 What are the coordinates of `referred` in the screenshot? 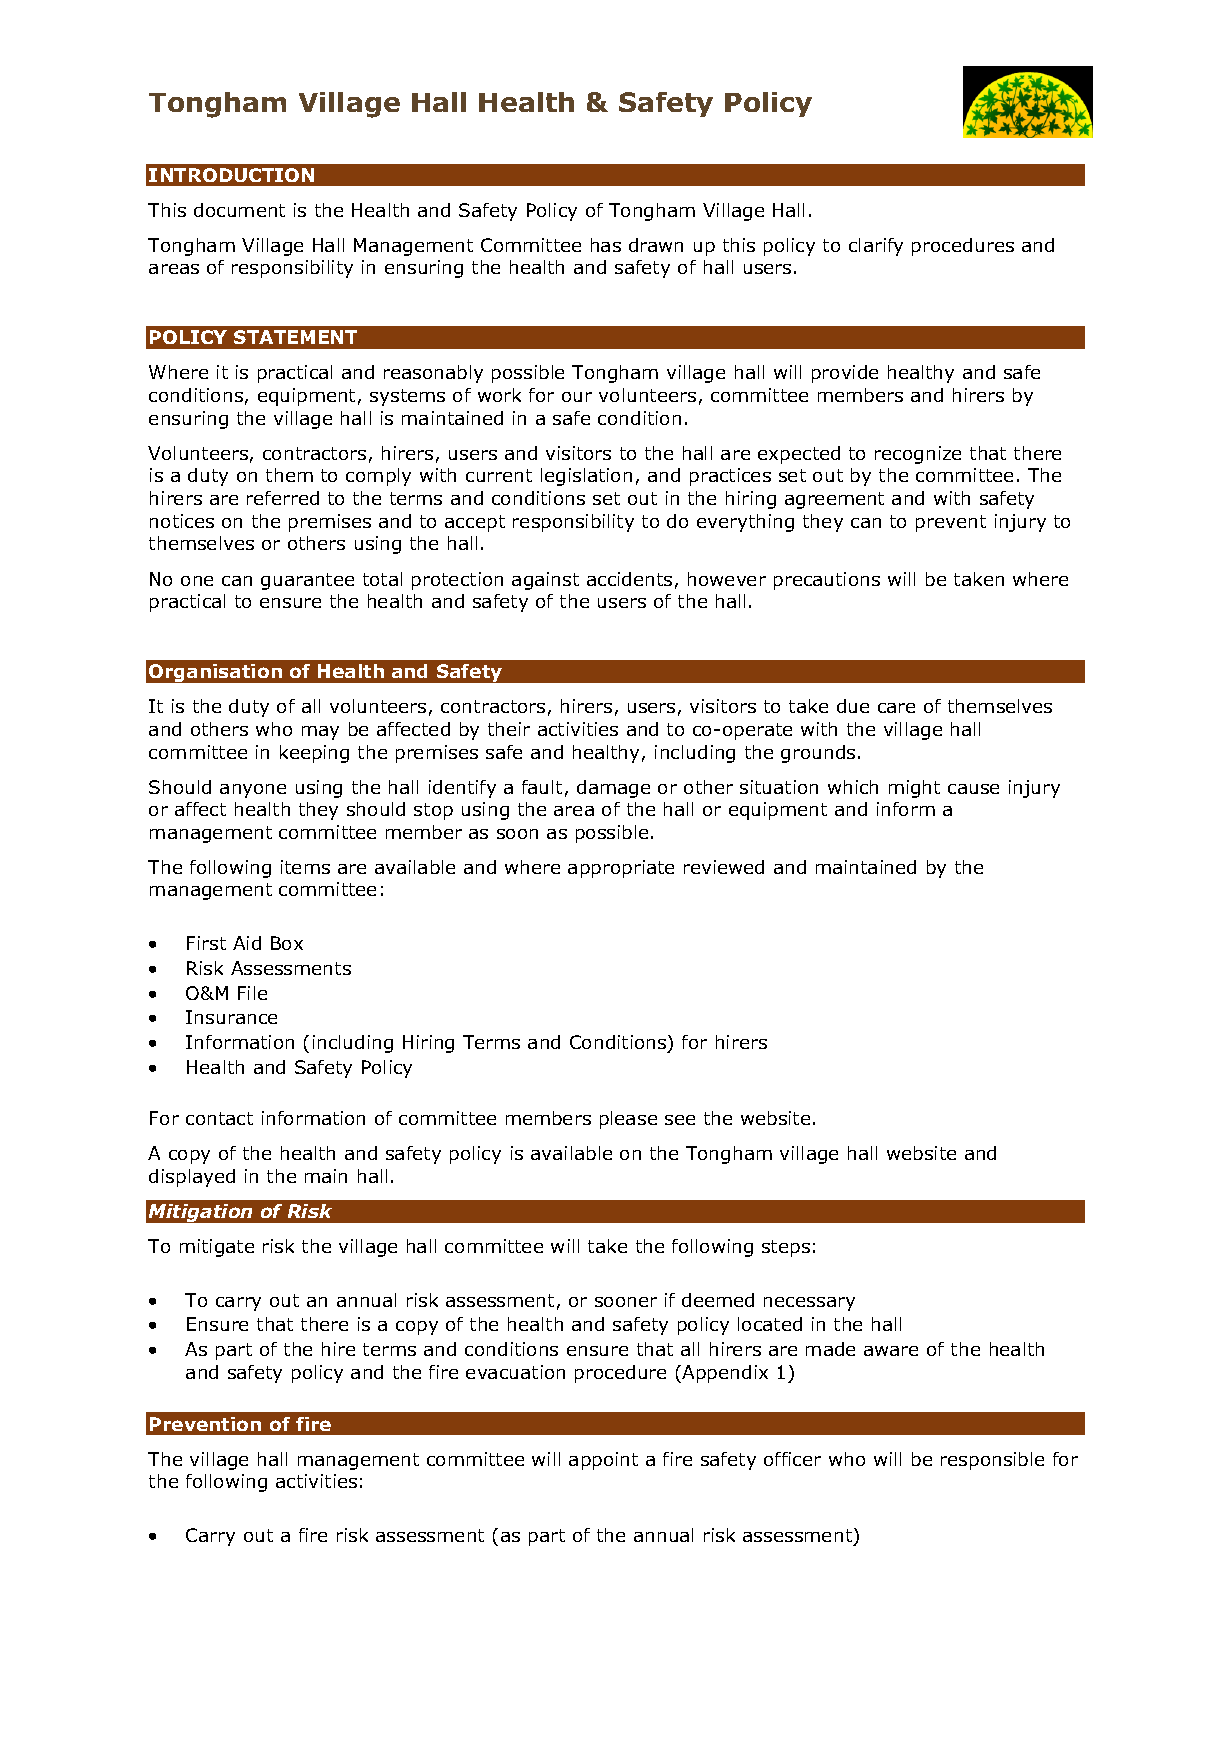 It's located at (283, 498).
